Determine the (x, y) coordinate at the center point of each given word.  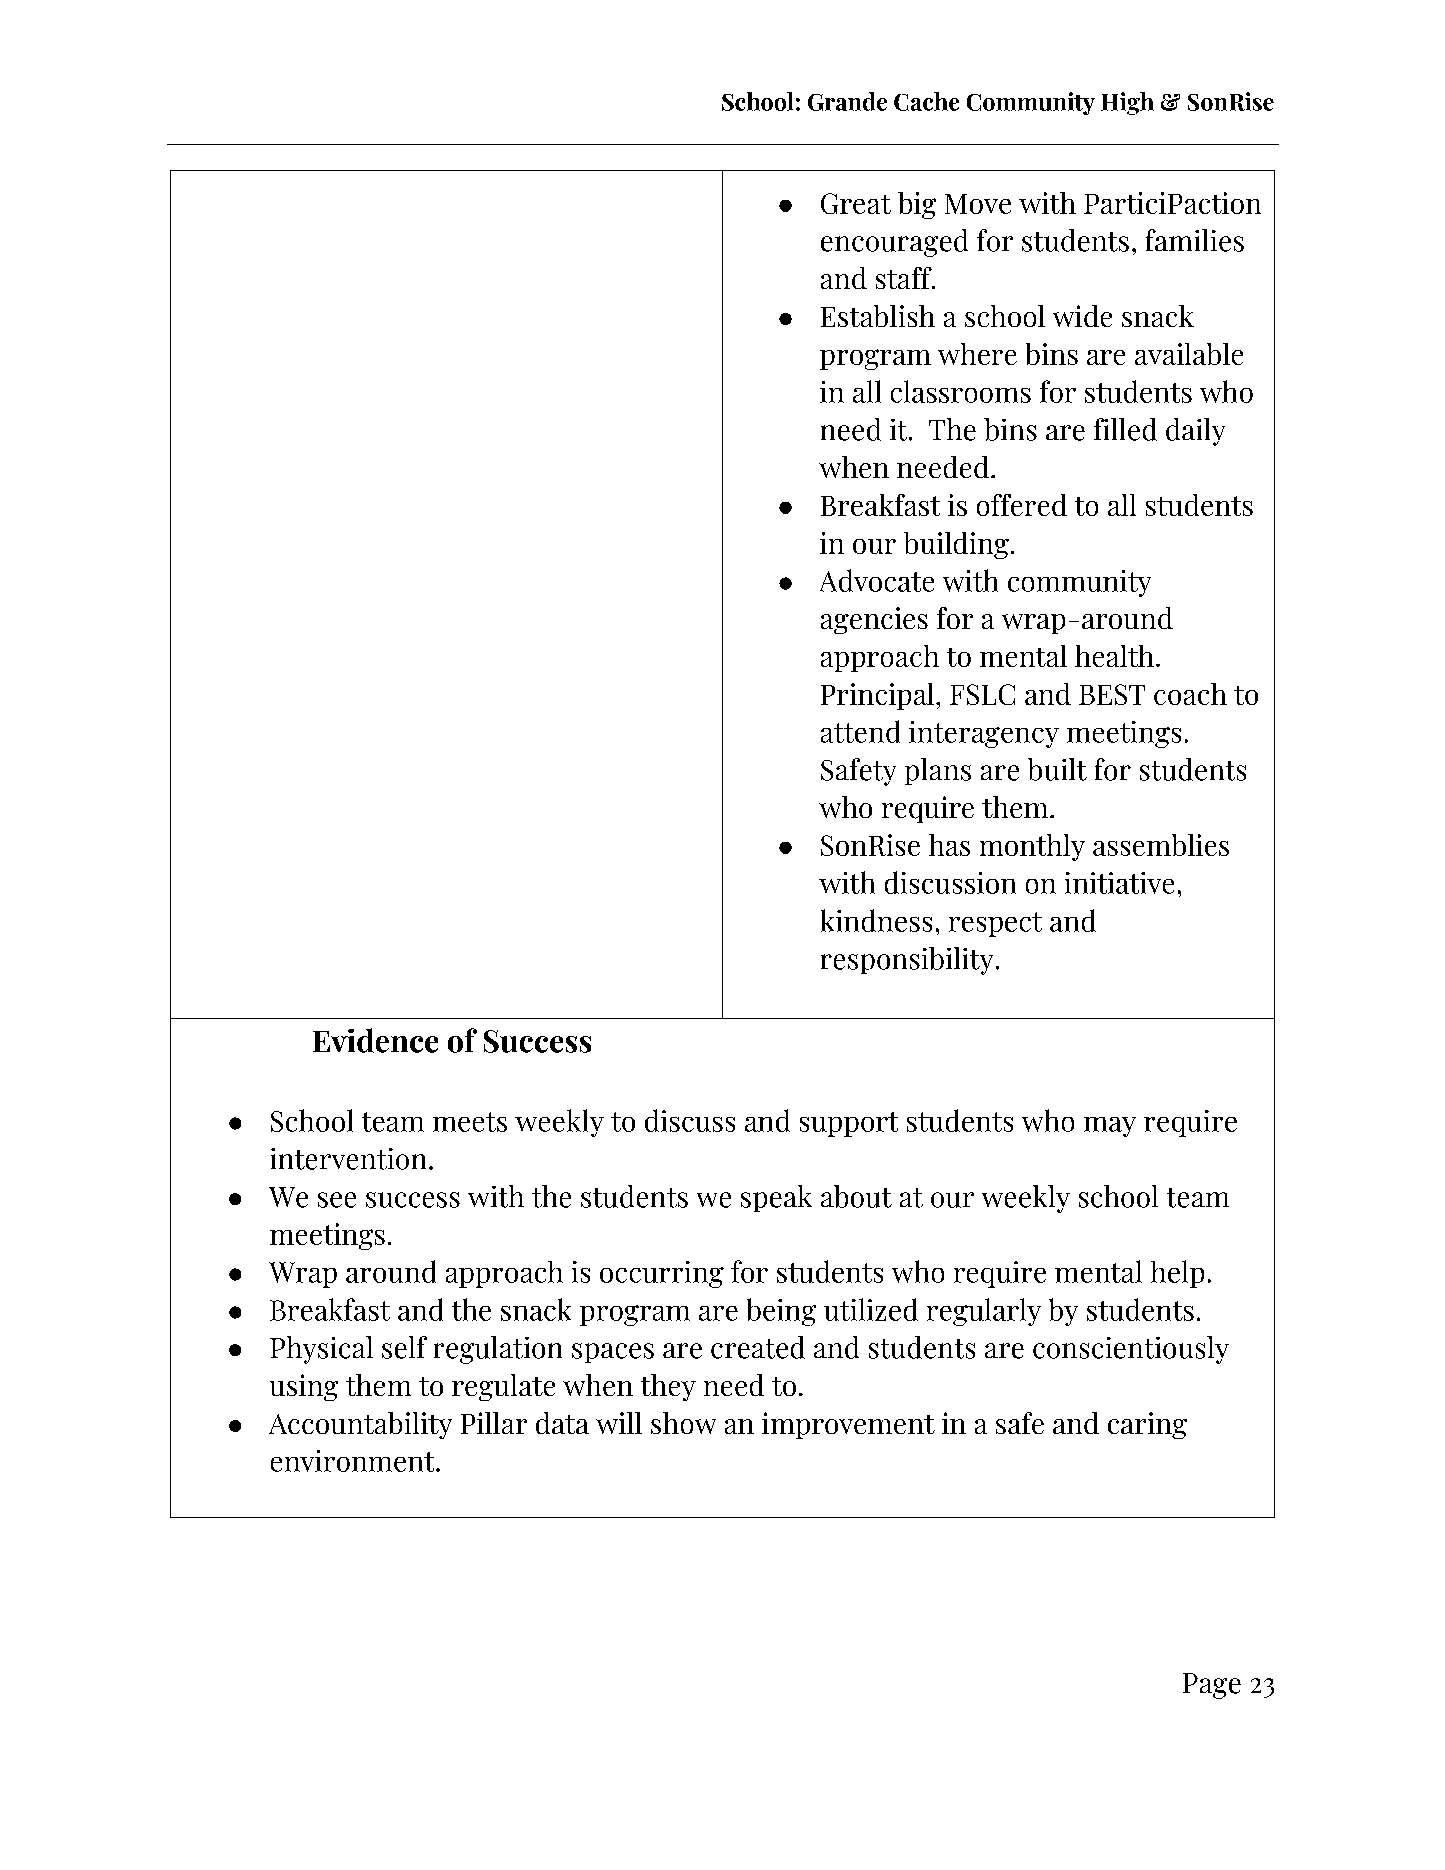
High (1127, 103)
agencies (874, 620)
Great (856, 203)
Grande (847, 101)
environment (354, 1461)
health (1116, 656)
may (1110, 1127)
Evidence (375, 1040)
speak (776, 1198)
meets (470, 1122)
